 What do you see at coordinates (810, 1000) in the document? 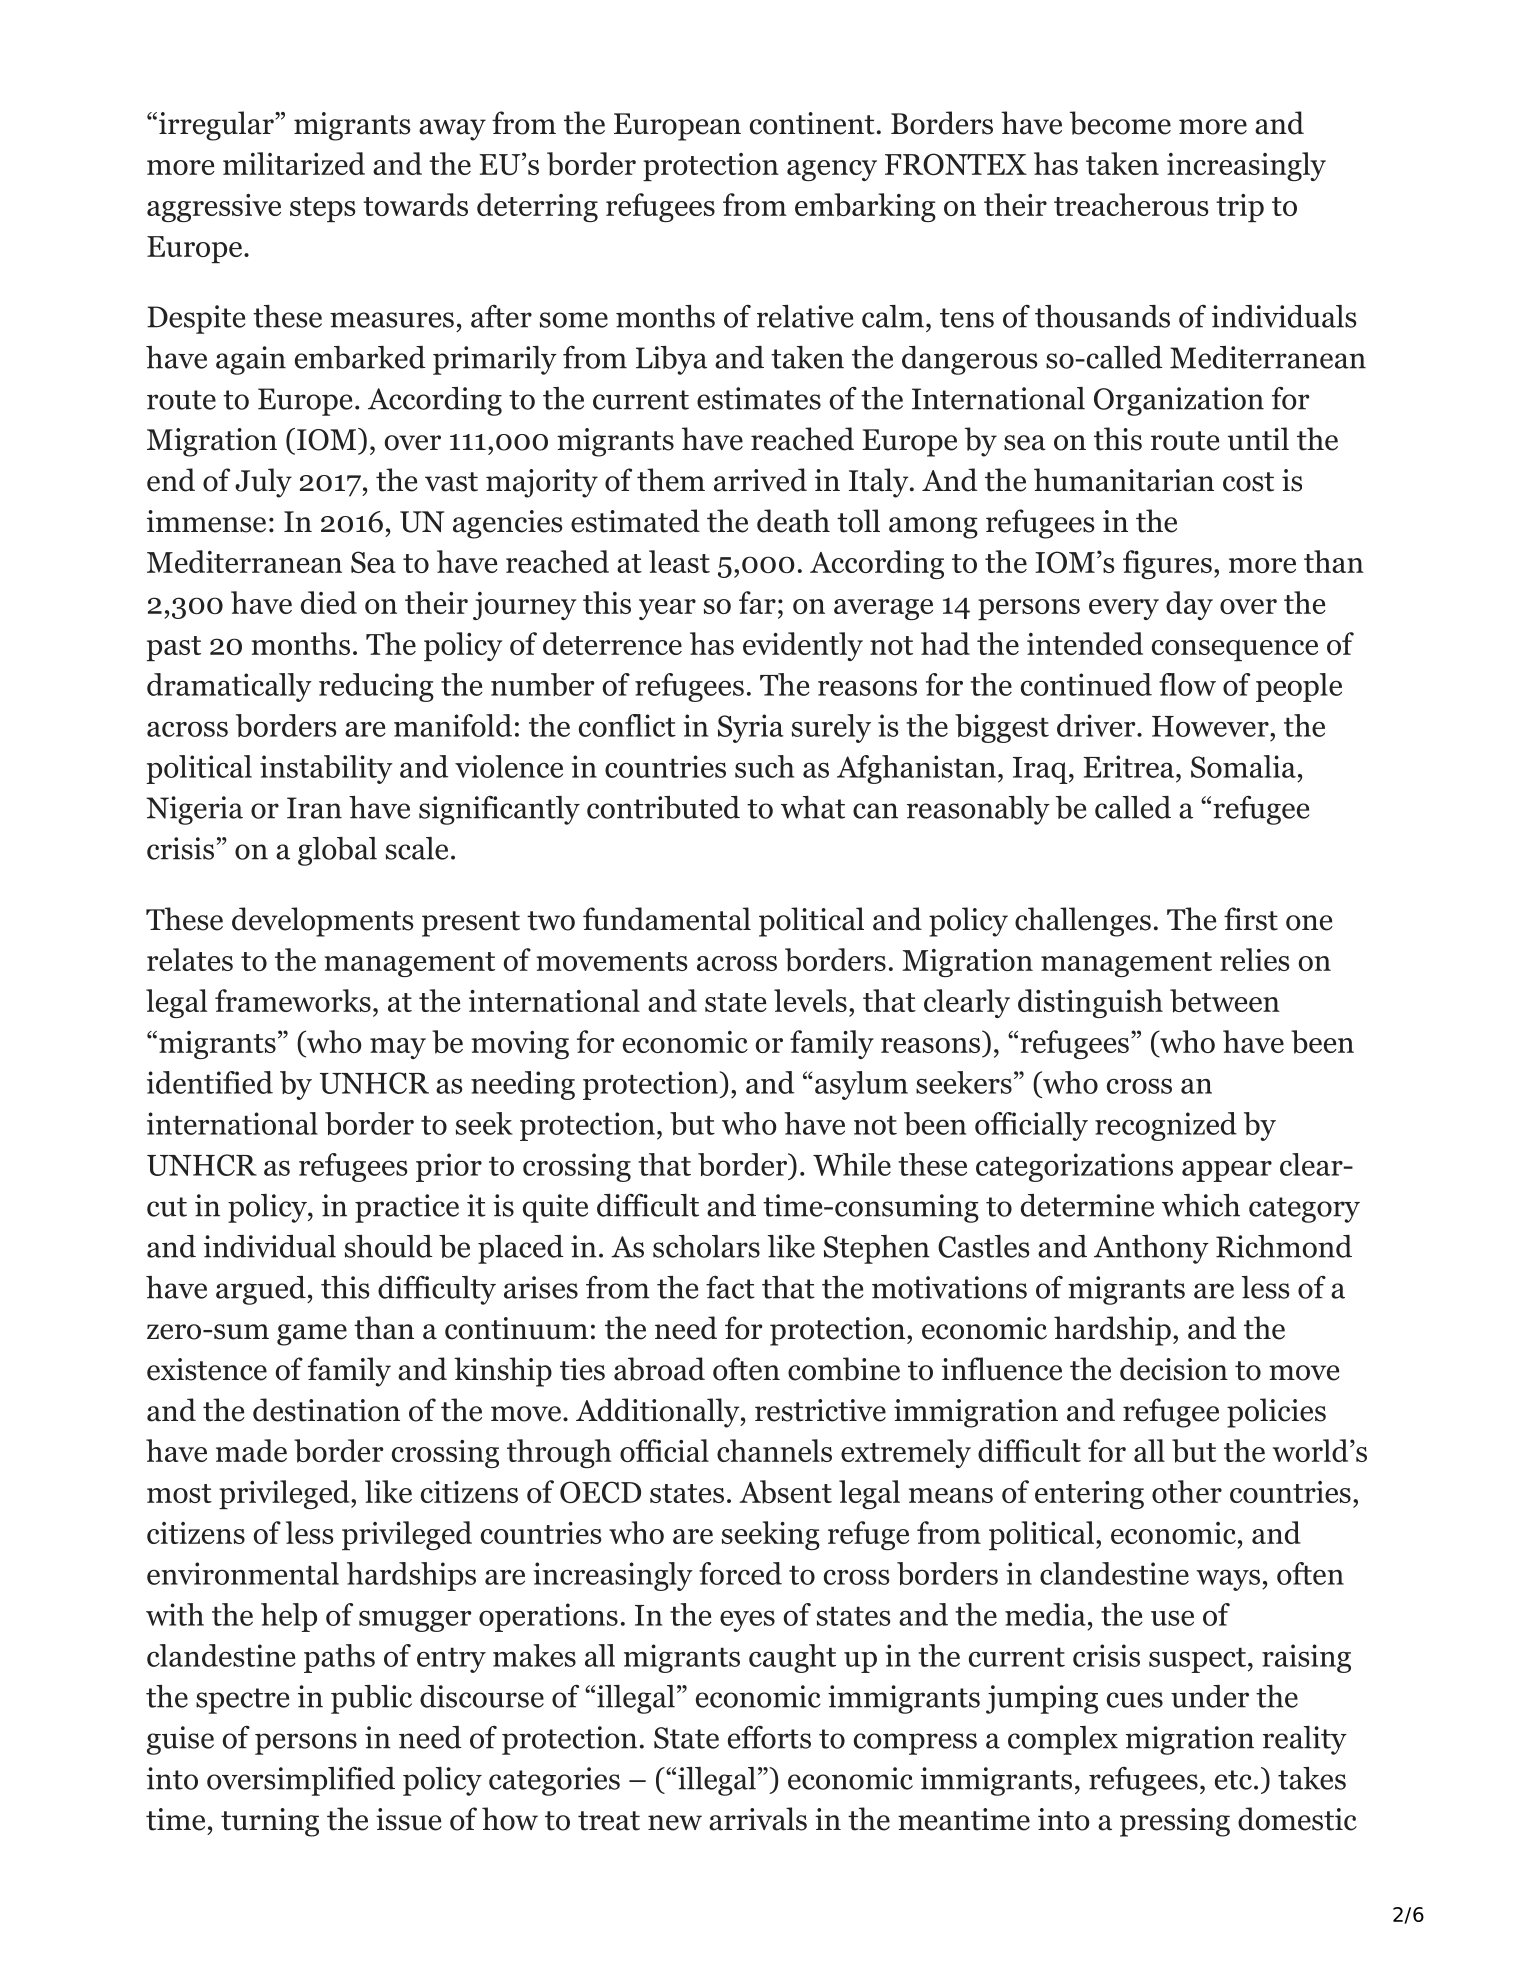
I see `levels` at bounding box center [810, 1000].
